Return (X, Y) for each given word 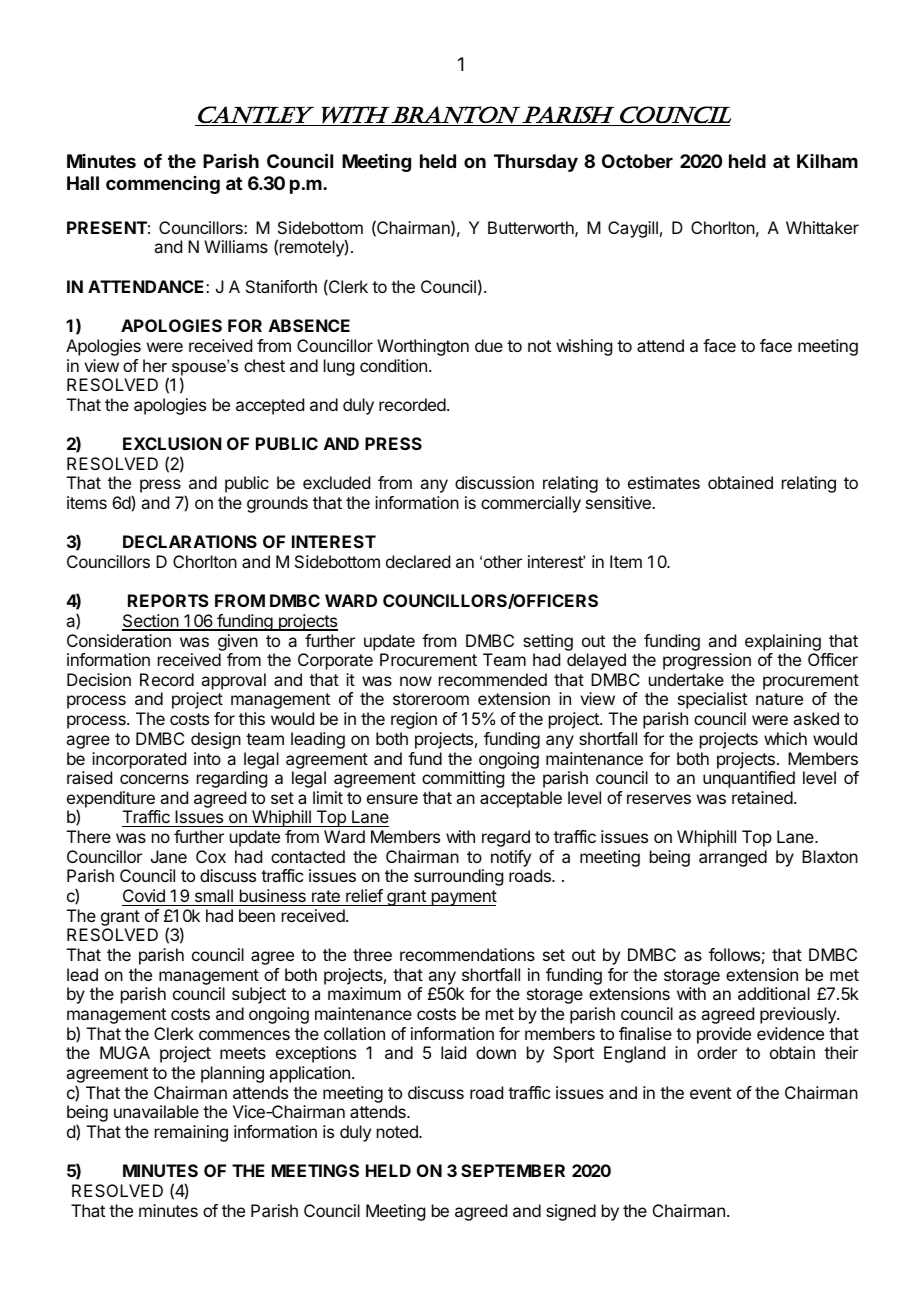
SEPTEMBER (513, 1170)
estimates (664, 482)
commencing (163, 185)
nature (779, 699)
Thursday (536, 163)
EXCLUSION (172, 443)
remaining (191, 1133)
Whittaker (822, 227)
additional (774, 993)
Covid (144, 895)
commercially (531, 504)
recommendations (467, 954)
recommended (493, 679)
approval (233, 681)
